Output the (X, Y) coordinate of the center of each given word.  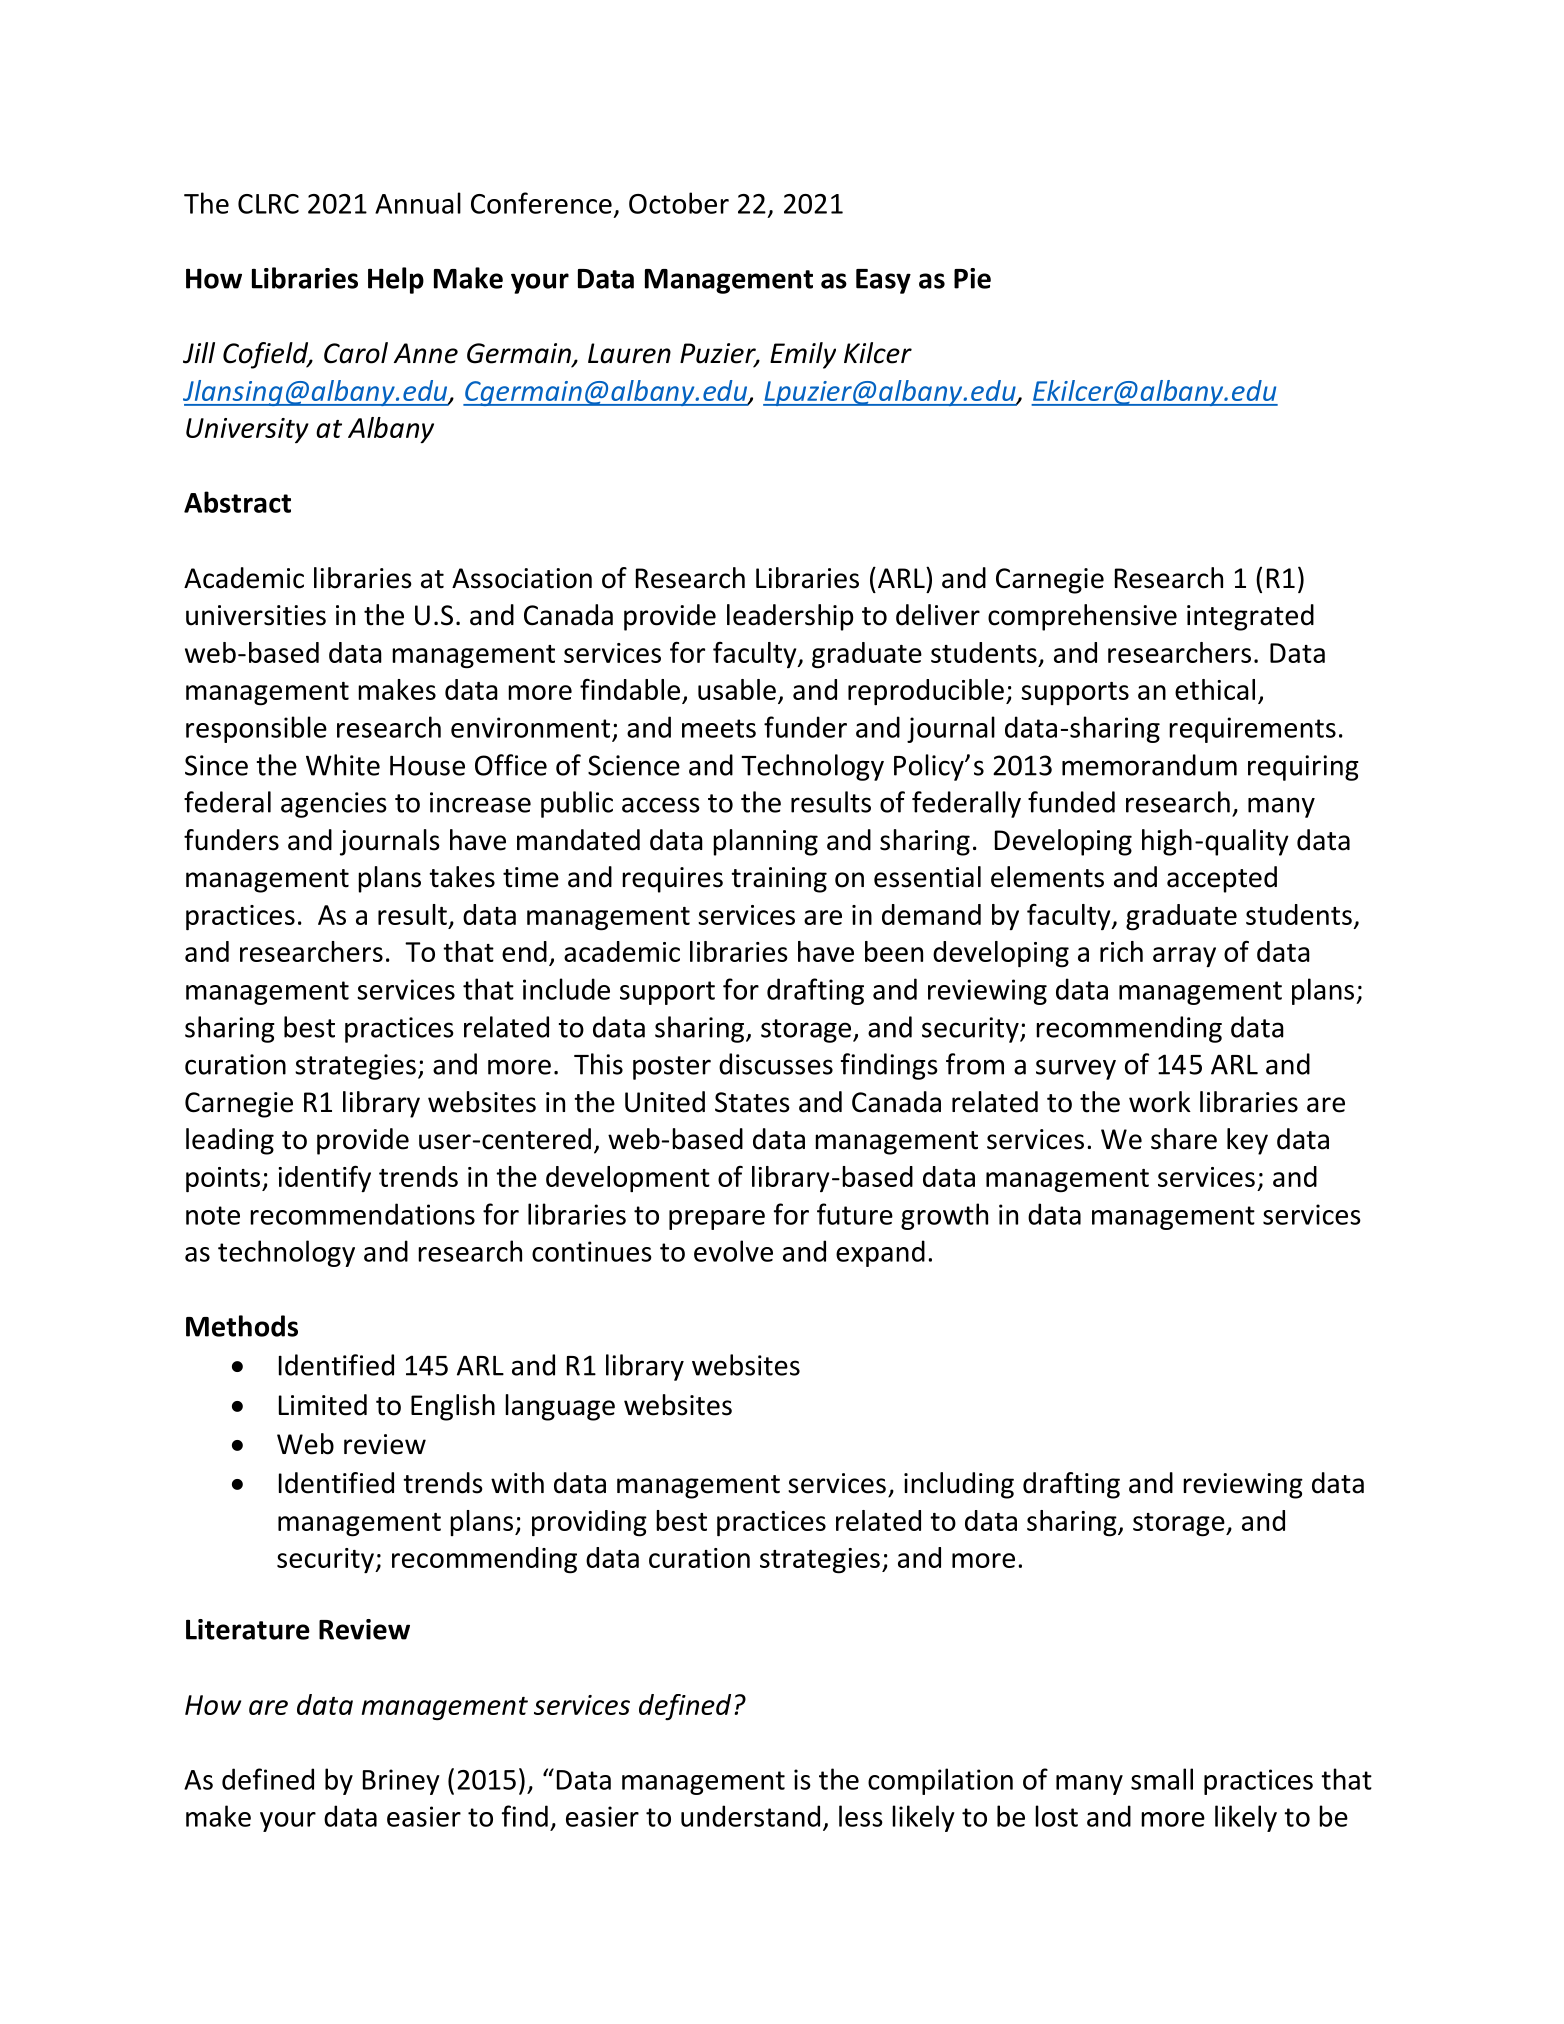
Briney (401, 1782)
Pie (972, 278)
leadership (790, 617)
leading (230, 1141)
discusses (776, 1064)
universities (256, 615)
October (679, 203)
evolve (733, 1251)
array (1184, 957)
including (959, 1485)
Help (396, 280)
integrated (1250, 617)
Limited (323, 1405)
